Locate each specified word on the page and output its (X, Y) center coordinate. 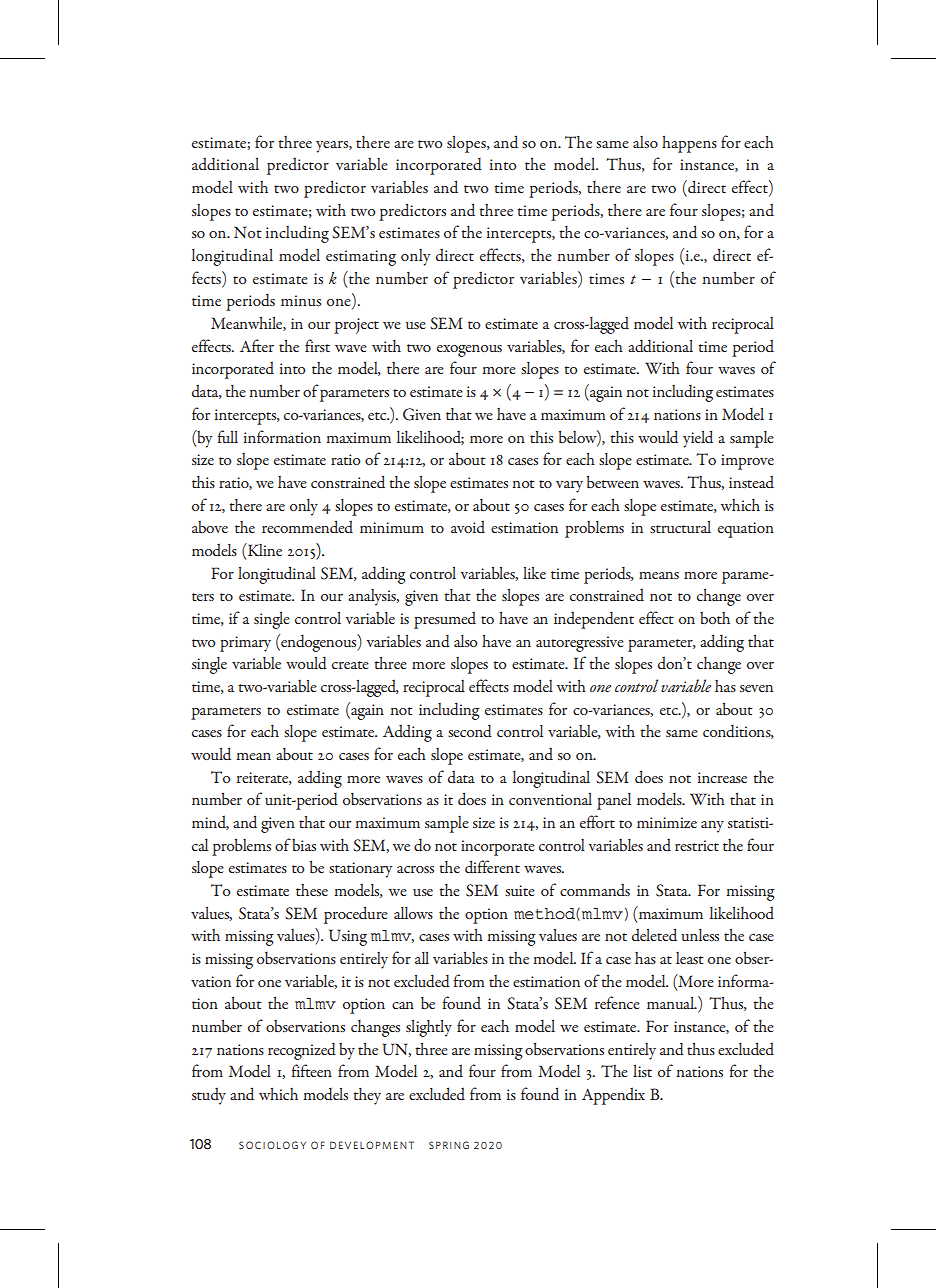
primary (245, 644)
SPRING (449, 1145)
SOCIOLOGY (272, 1145)
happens (689, 144)
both (715, 618)
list (642, 1071)
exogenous (469, 351)
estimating (361, 258)
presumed (445, 620)
